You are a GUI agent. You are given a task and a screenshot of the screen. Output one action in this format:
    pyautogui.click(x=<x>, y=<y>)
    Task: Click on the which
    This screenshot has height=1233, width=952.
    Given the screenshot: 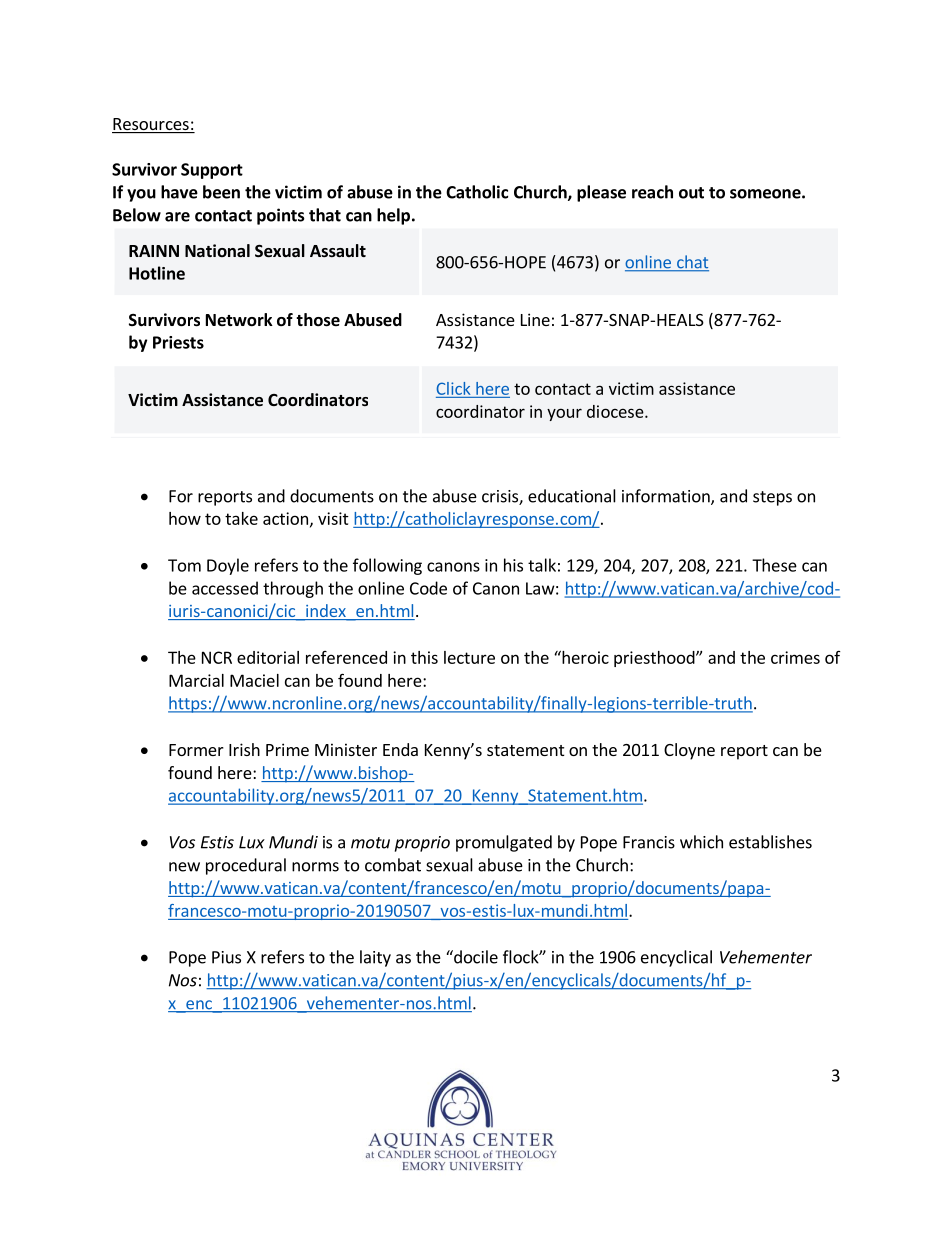 What is the action you would take?
    pyautogui.click(x=701, y=842)
